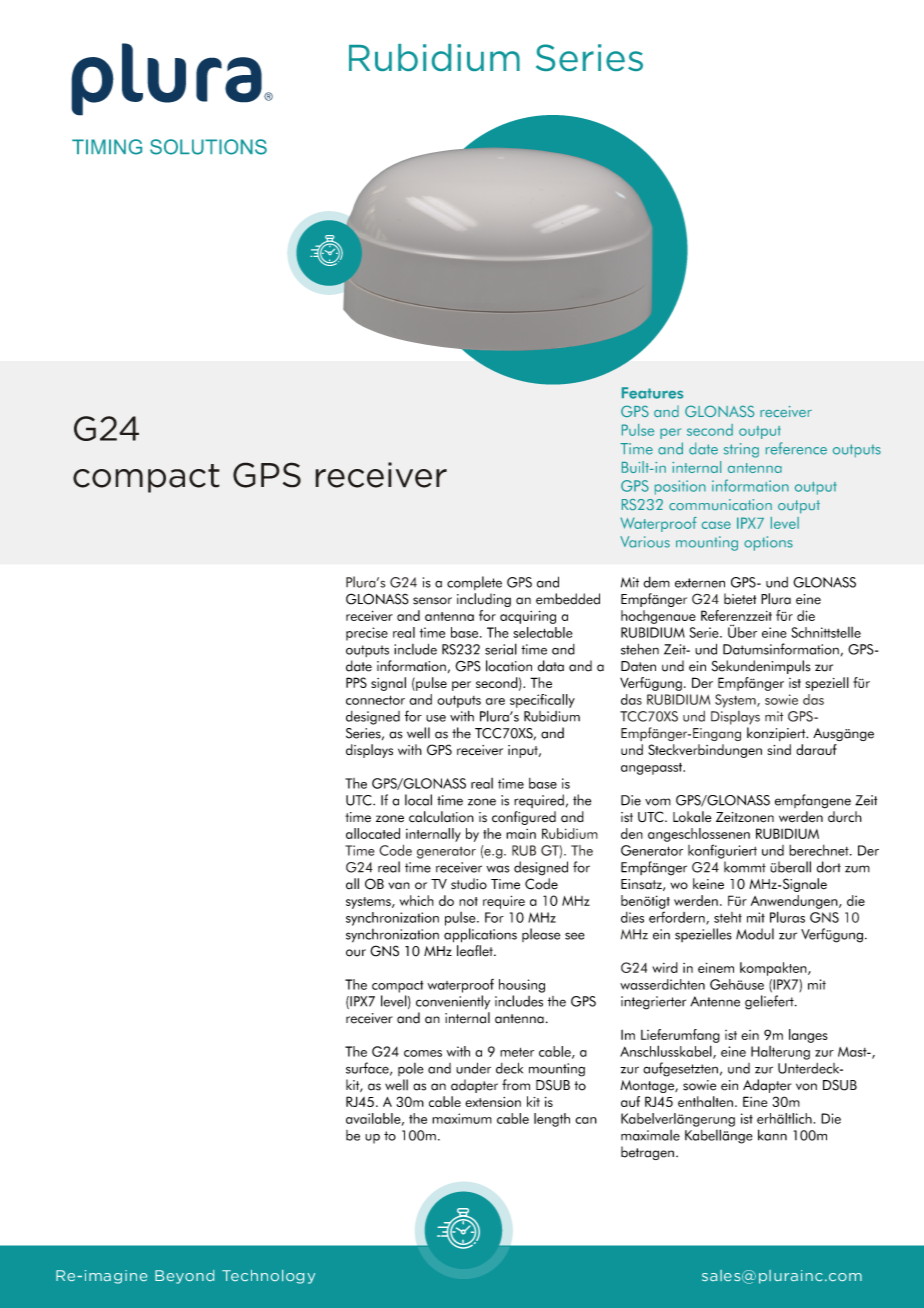 Image resolution: width=924 pixels, height=1308 pixels. Describe the element at coordinates (796, 448) in the document. I see `reference` at that location.
